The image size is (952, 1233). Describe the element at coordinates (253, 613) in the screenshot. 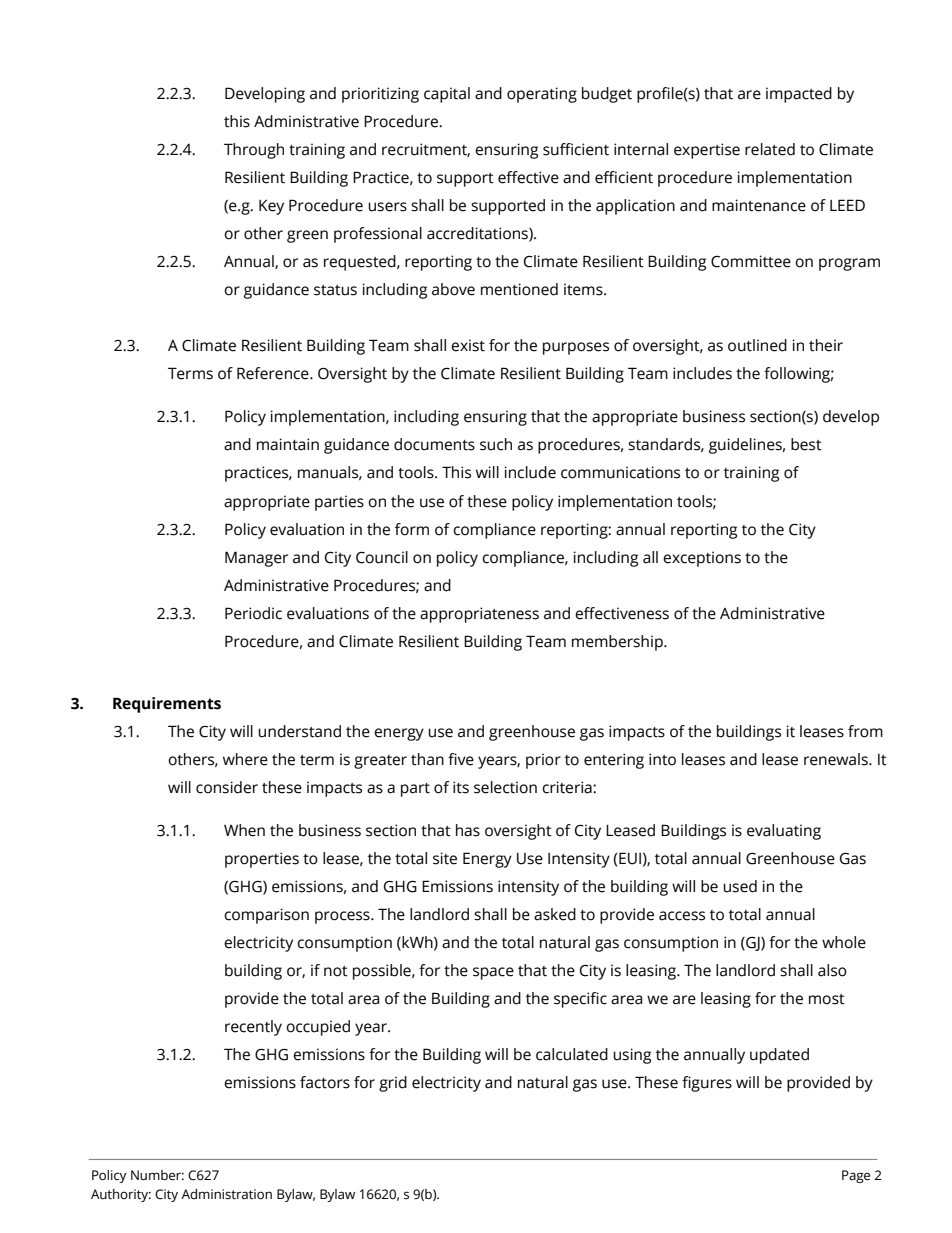

I see `Periodic` at that location.
